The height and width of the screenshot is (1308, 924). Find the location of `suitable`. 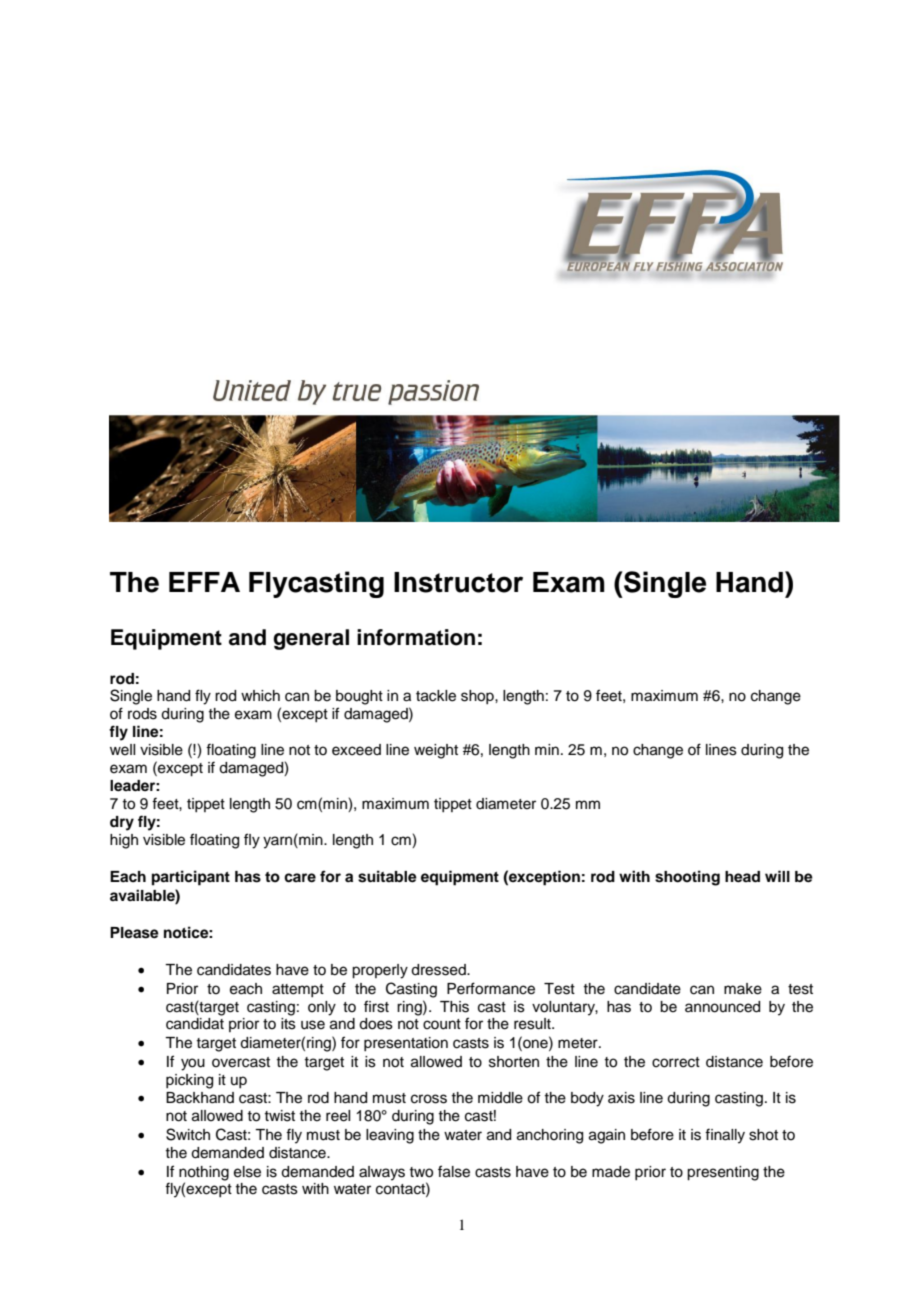

suitable is located at coordinates (387, 876).
